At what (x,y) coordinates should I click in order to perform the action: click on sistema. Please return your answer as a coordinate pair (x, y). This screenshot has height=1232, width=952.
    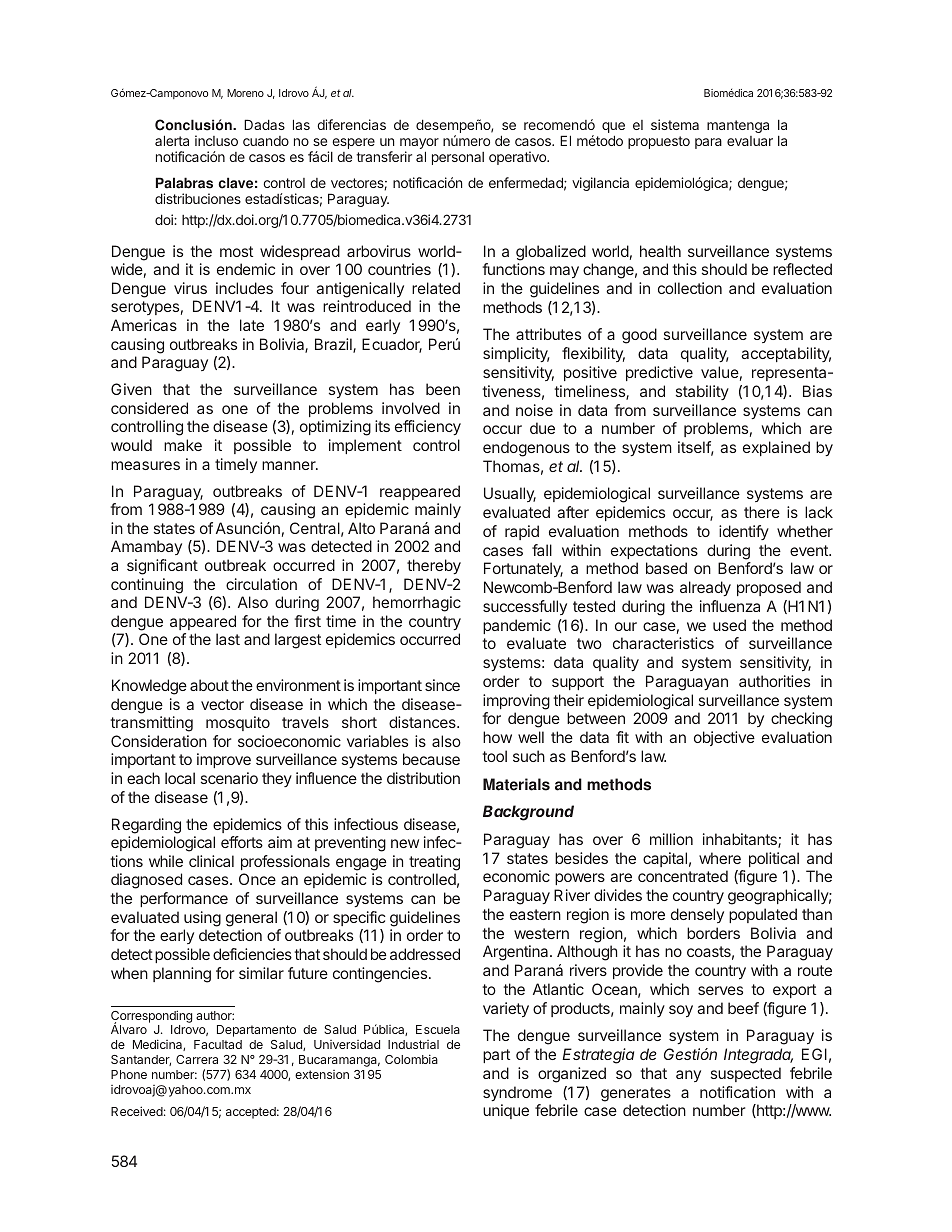
    Looking at the image, I should click on (675, 124).
